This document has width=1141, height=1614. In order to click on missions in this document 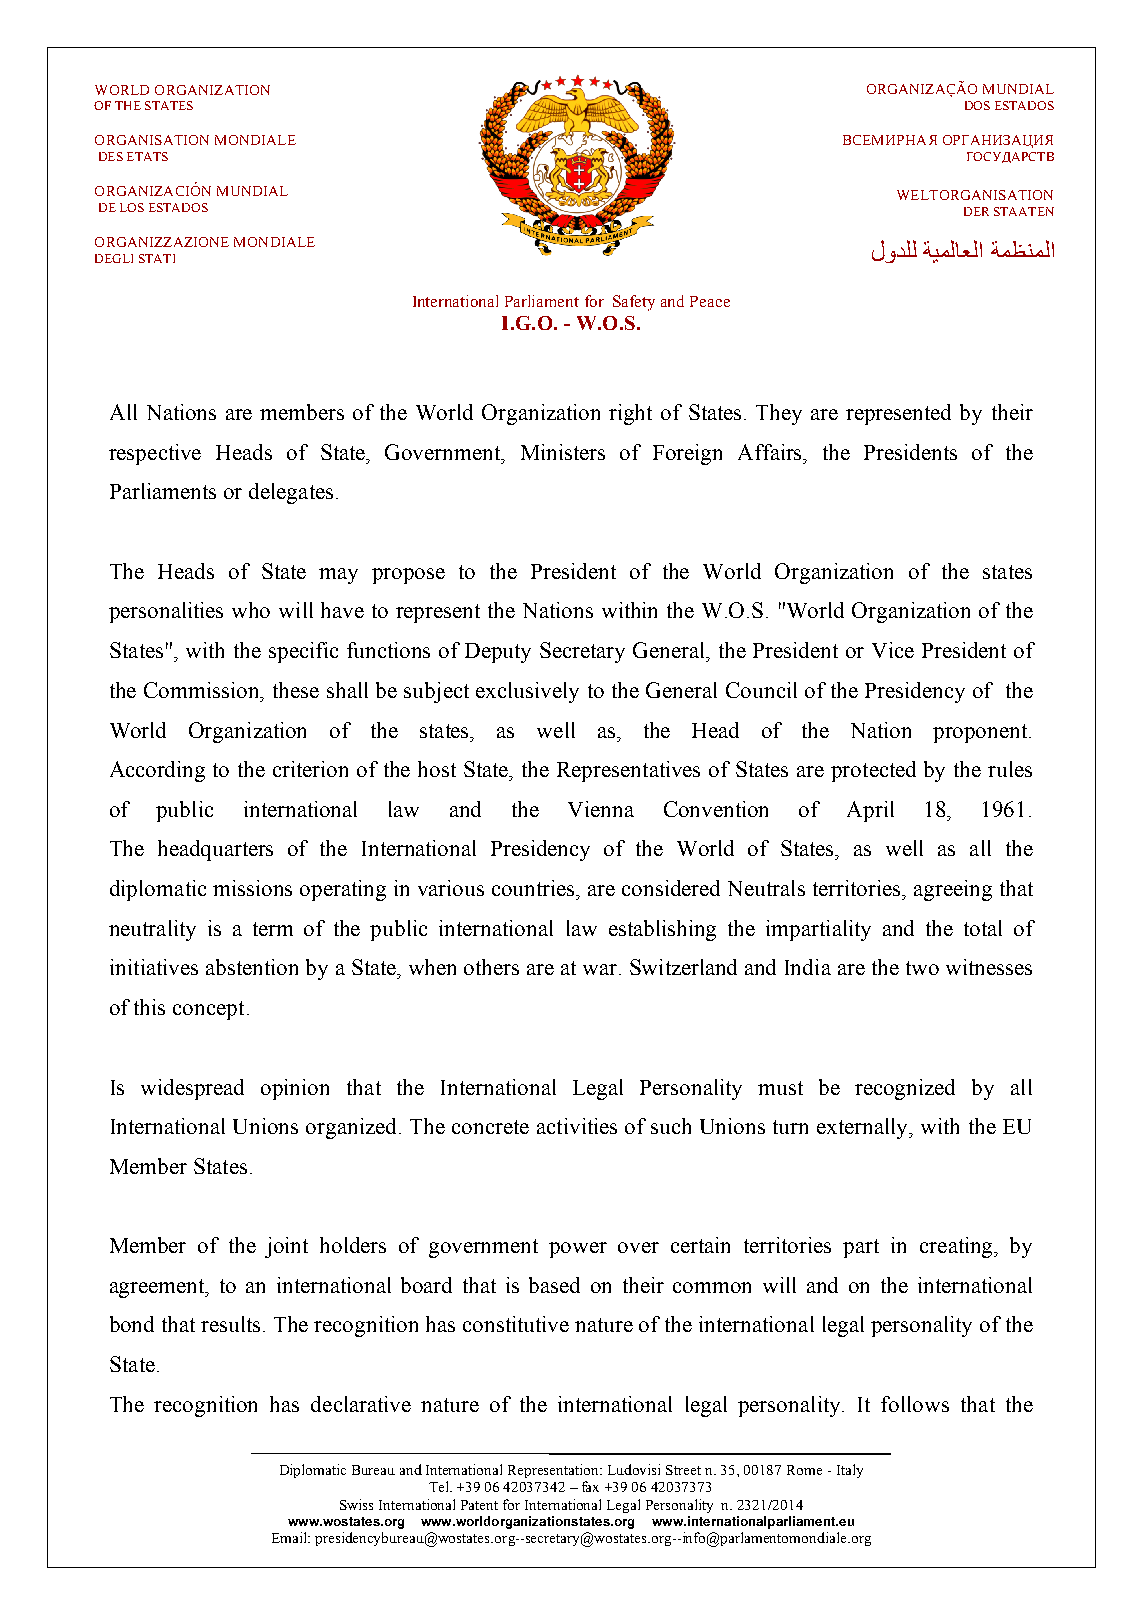, I will do `click(252, 888)`.
